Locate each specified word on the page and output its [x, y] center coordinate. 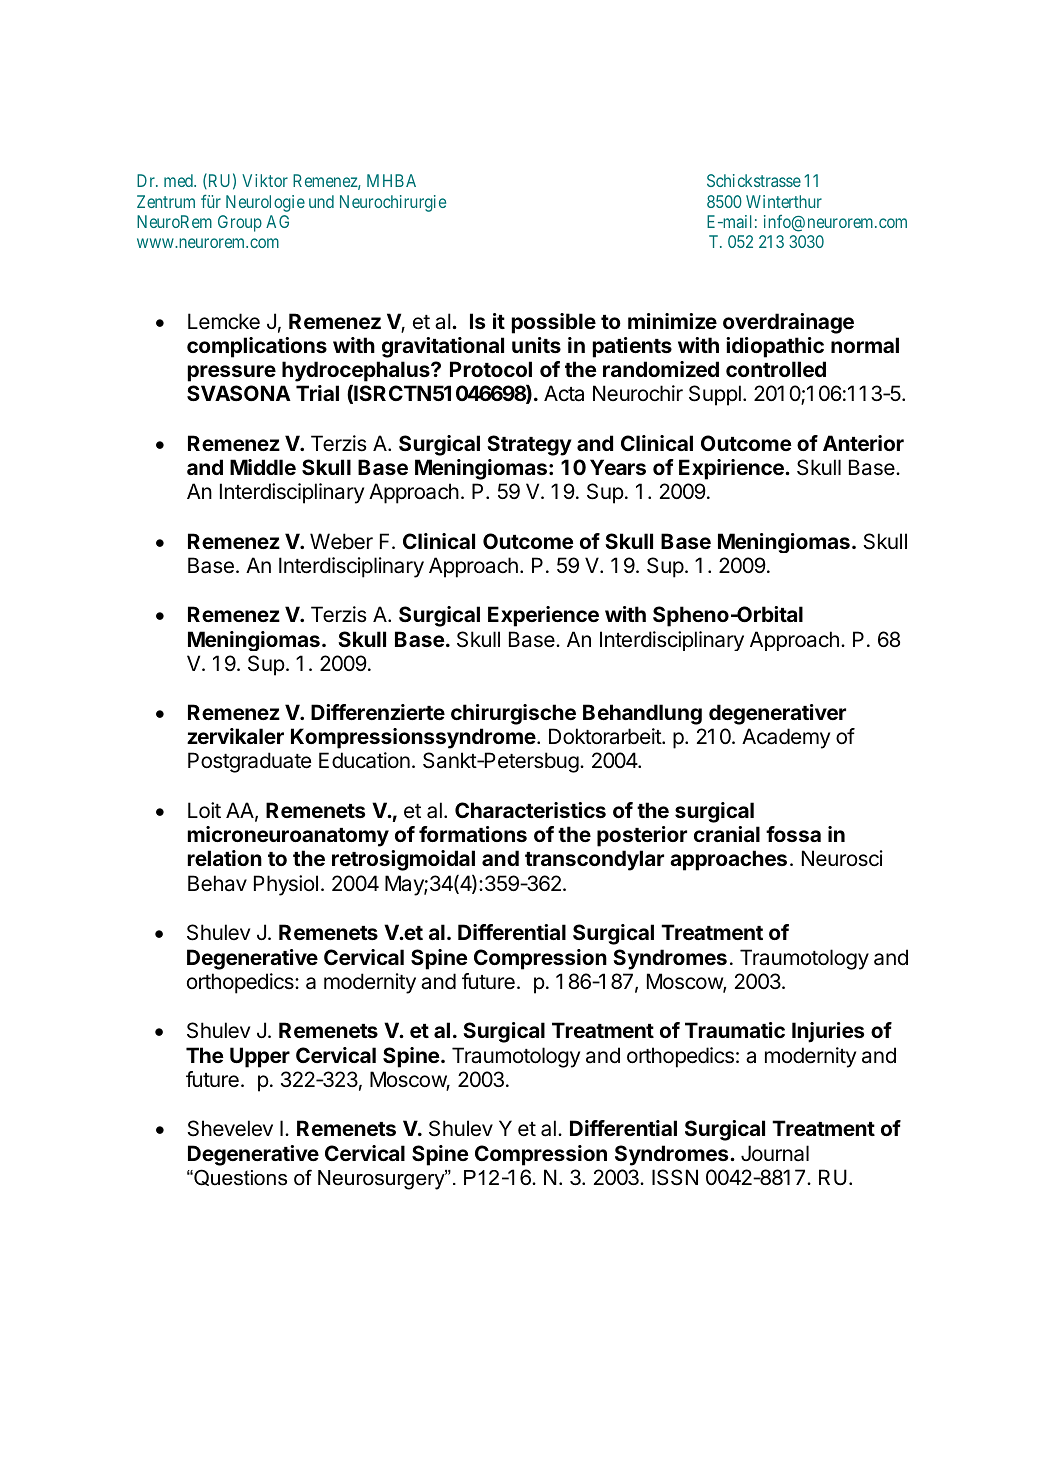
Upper [260, 1057]
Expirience [732, 469]
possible [554, 323]
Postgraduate [249, 762]
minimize [672, 321]
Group [240, 223]
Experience [543, 616]
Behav [217, 883]
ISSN [675, 1177]
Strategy [529, 445]
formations [473, 834]
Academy [786, 738]
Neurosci [842, 858]
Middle [263, 467]
